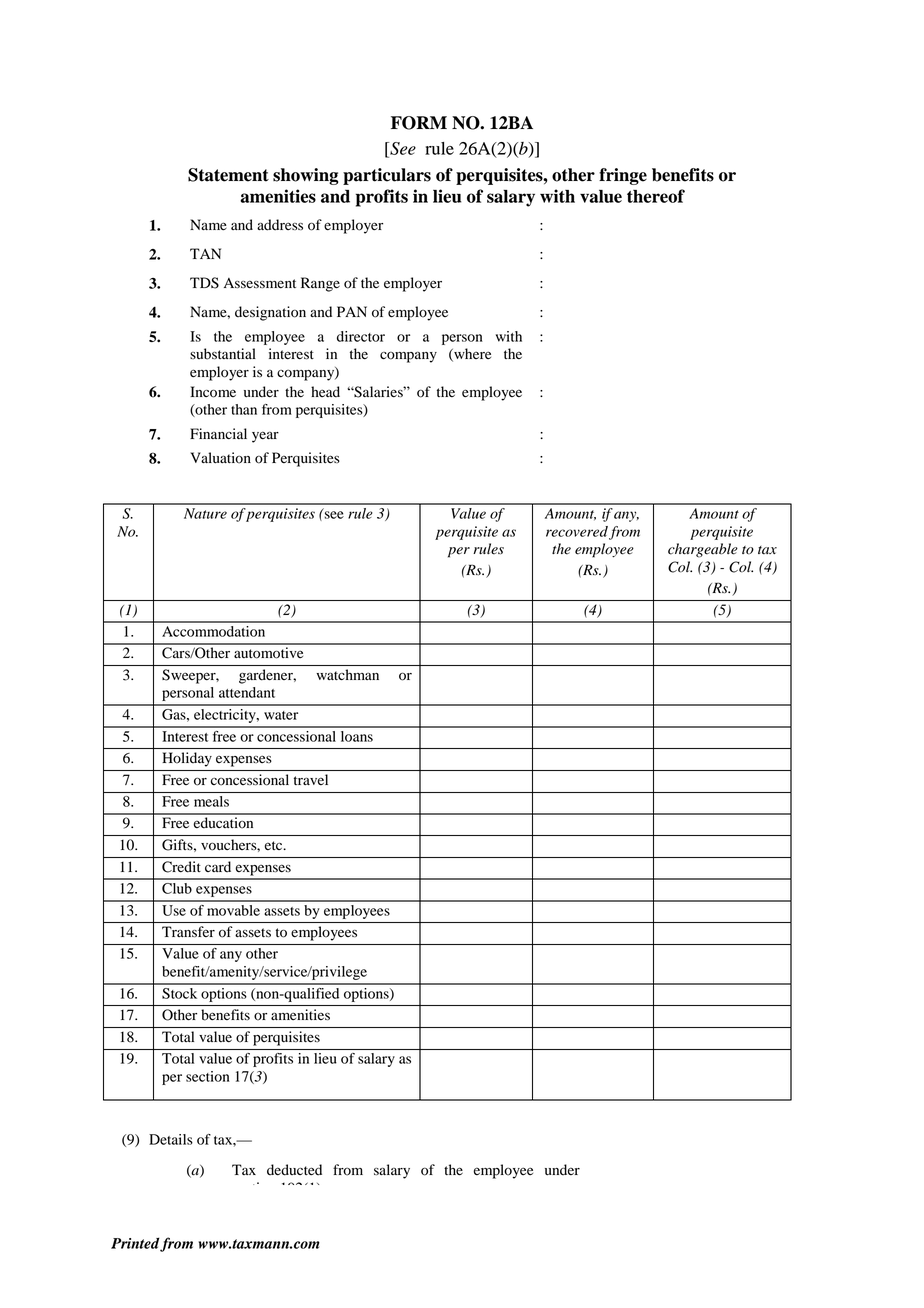 This image has width=924, height=1308. What do you see at coordinates (623, 176) in the image?
I see `fringe` at bounding box center [623, 176].
